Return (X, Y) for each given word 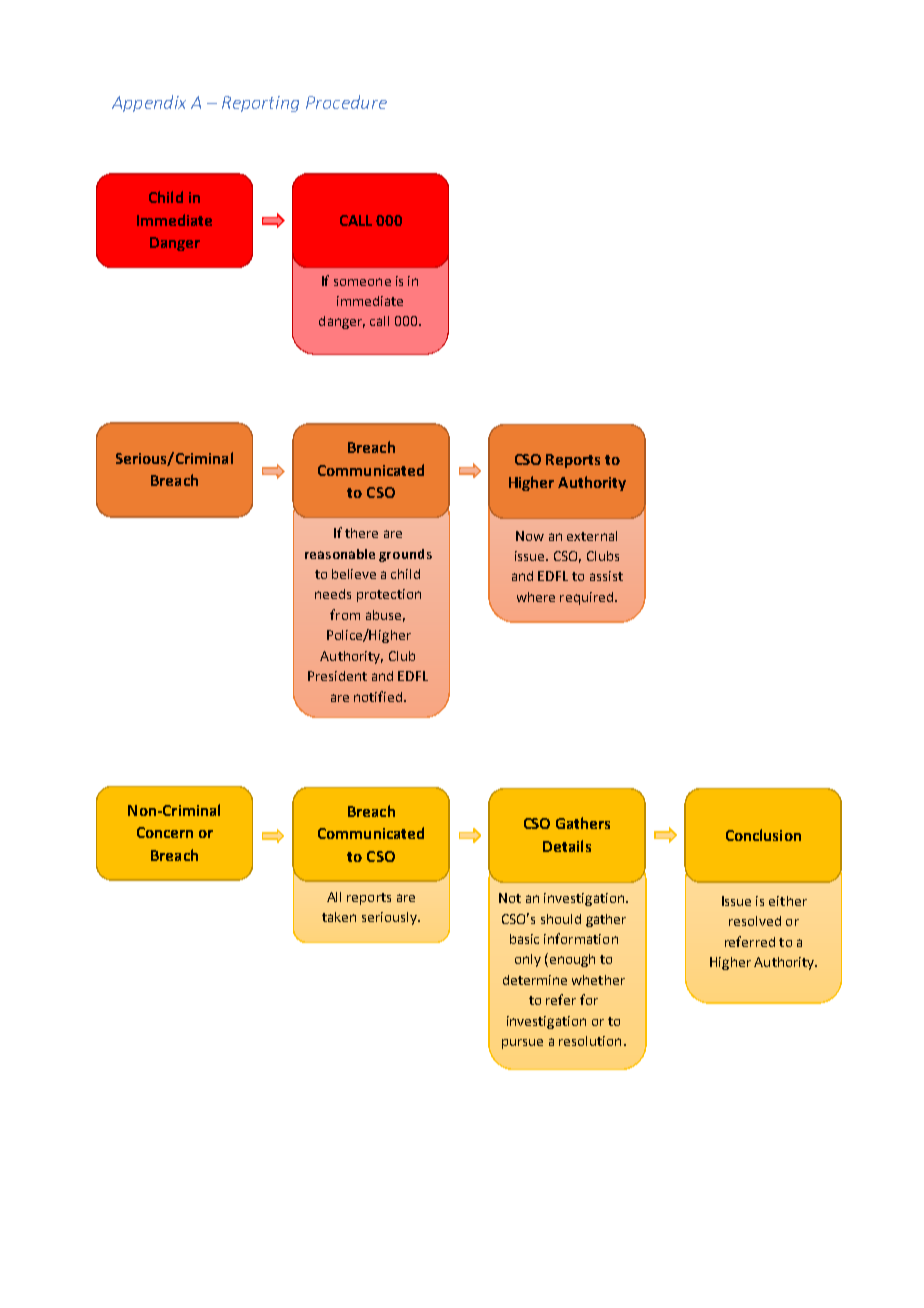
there (361, 533)
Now (530, 536)
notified (378, 696)
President (337, 676)
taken (339, 917)
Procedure (346, 102)
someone (362, 282)
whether (598, 980)
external (592, 536)
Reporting (260, 104)
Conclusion (763, 835)
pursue (522, 1044)
